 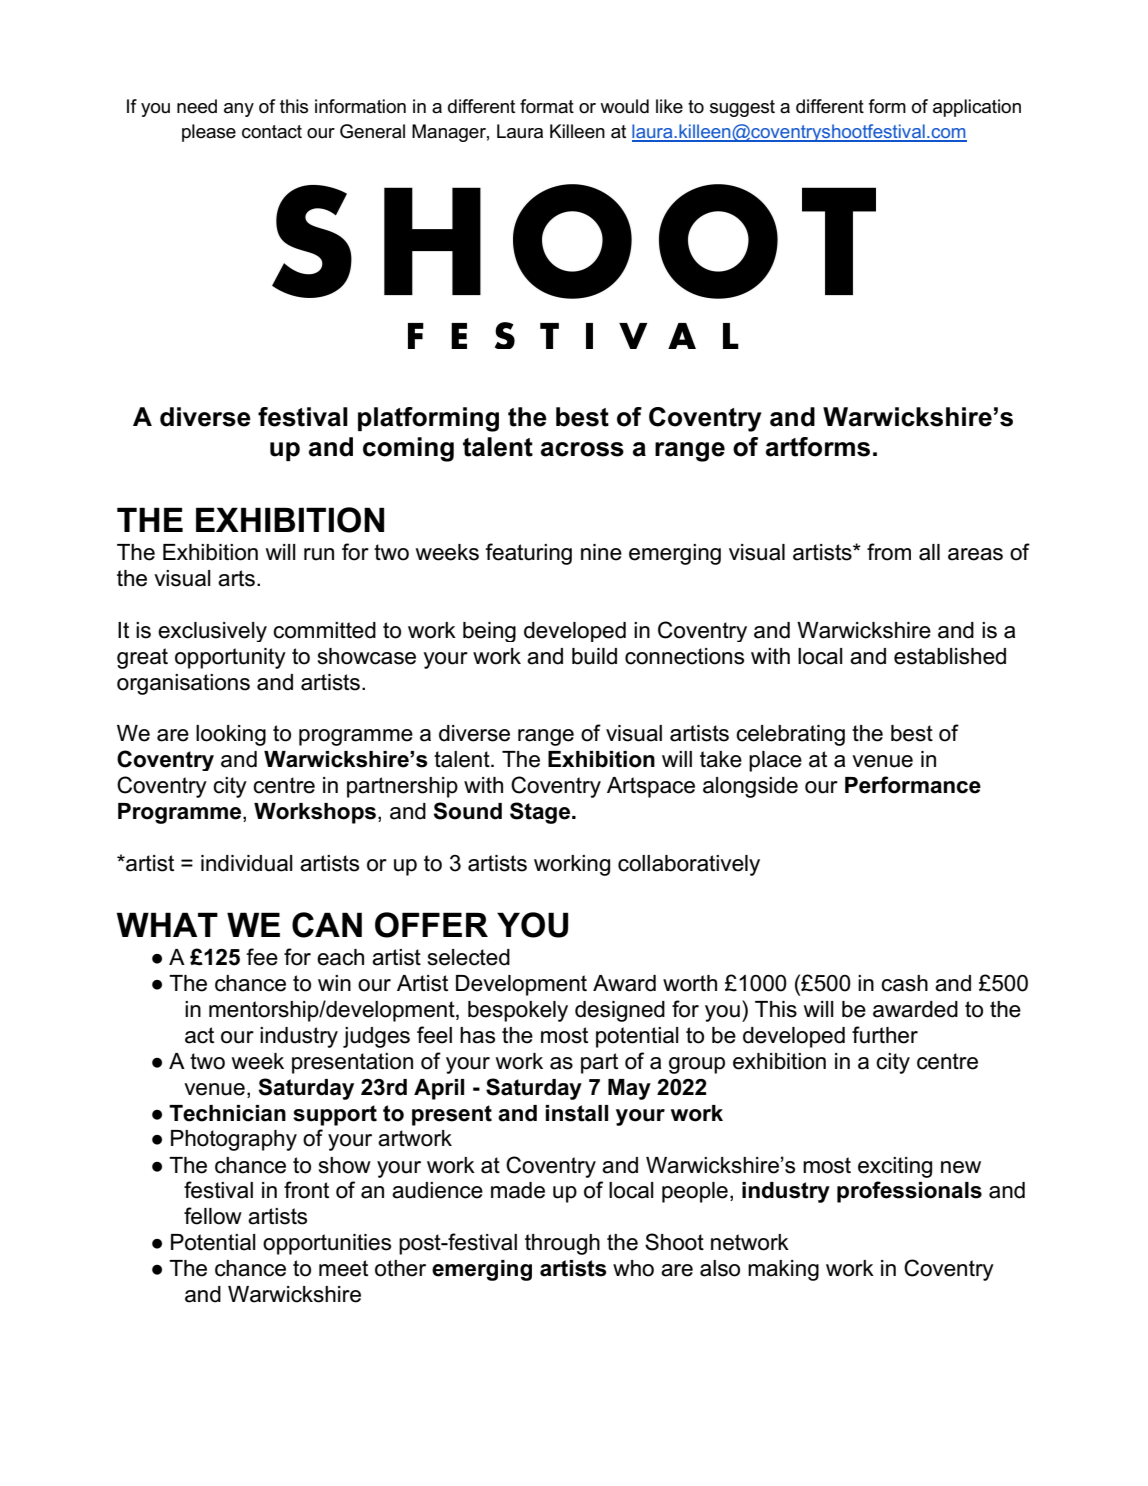 What do you see at coordinates (889, 552) in the page?
I see `from` at bounding box center [889, 552].
